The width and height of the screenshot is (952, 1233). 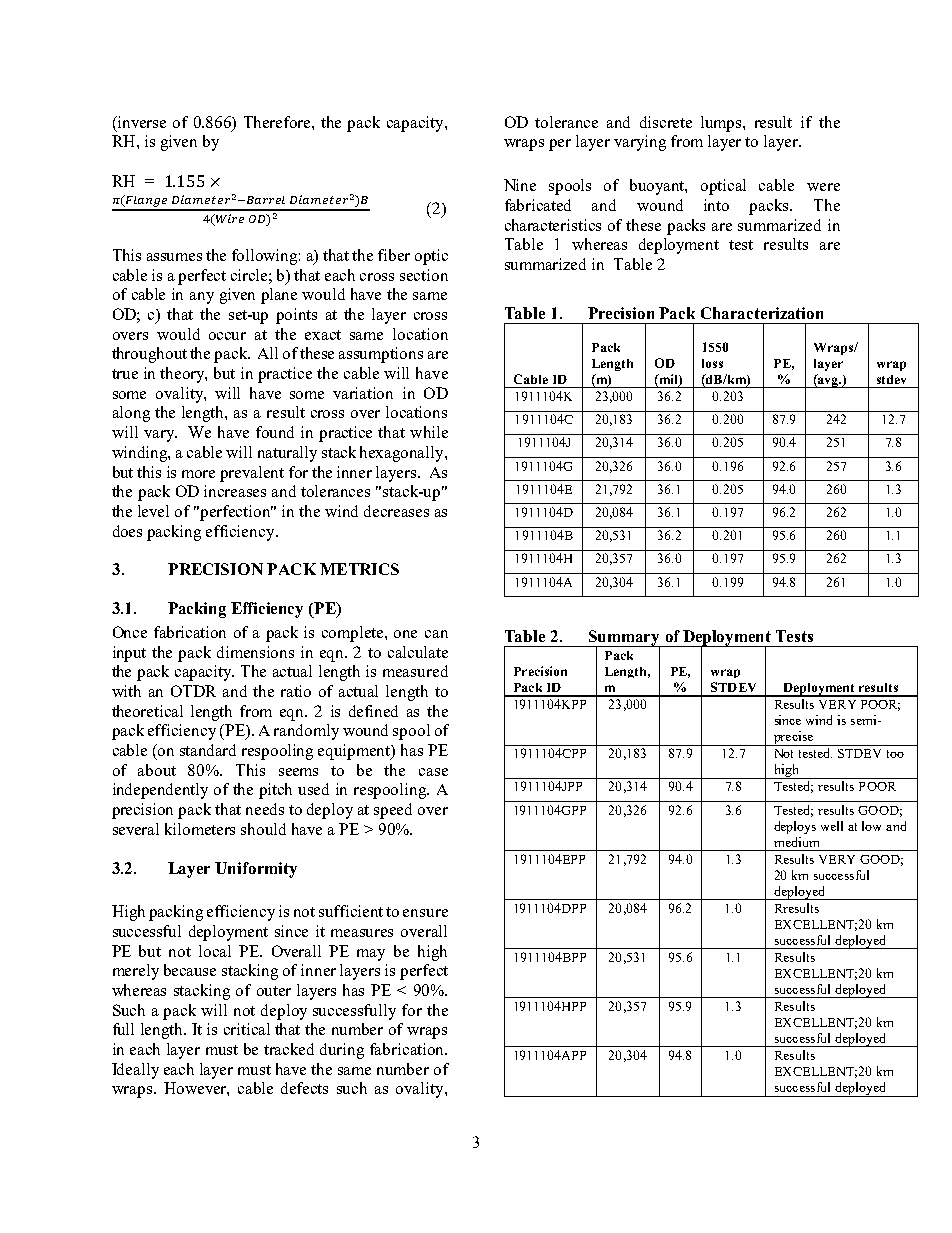 I want to click on were, so click(x=823, y=187).
